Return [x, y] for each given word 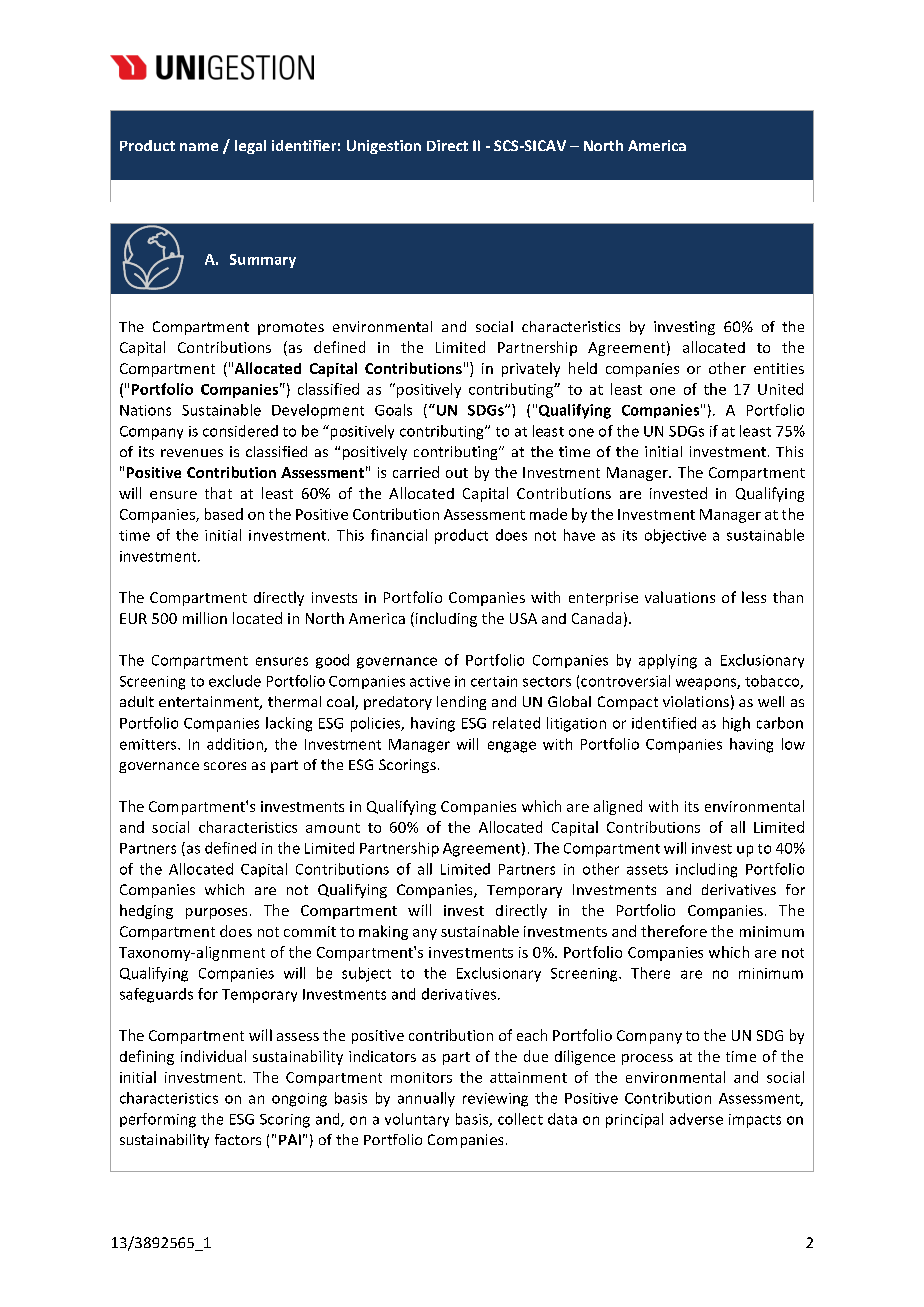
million [205, 618]
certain [494, 681]
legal [250, 147]
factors [238, 1139]
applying [668, 661]
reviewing [495, 1100]
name [199, 147]
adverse [696, 1119]
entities [779, 368]
